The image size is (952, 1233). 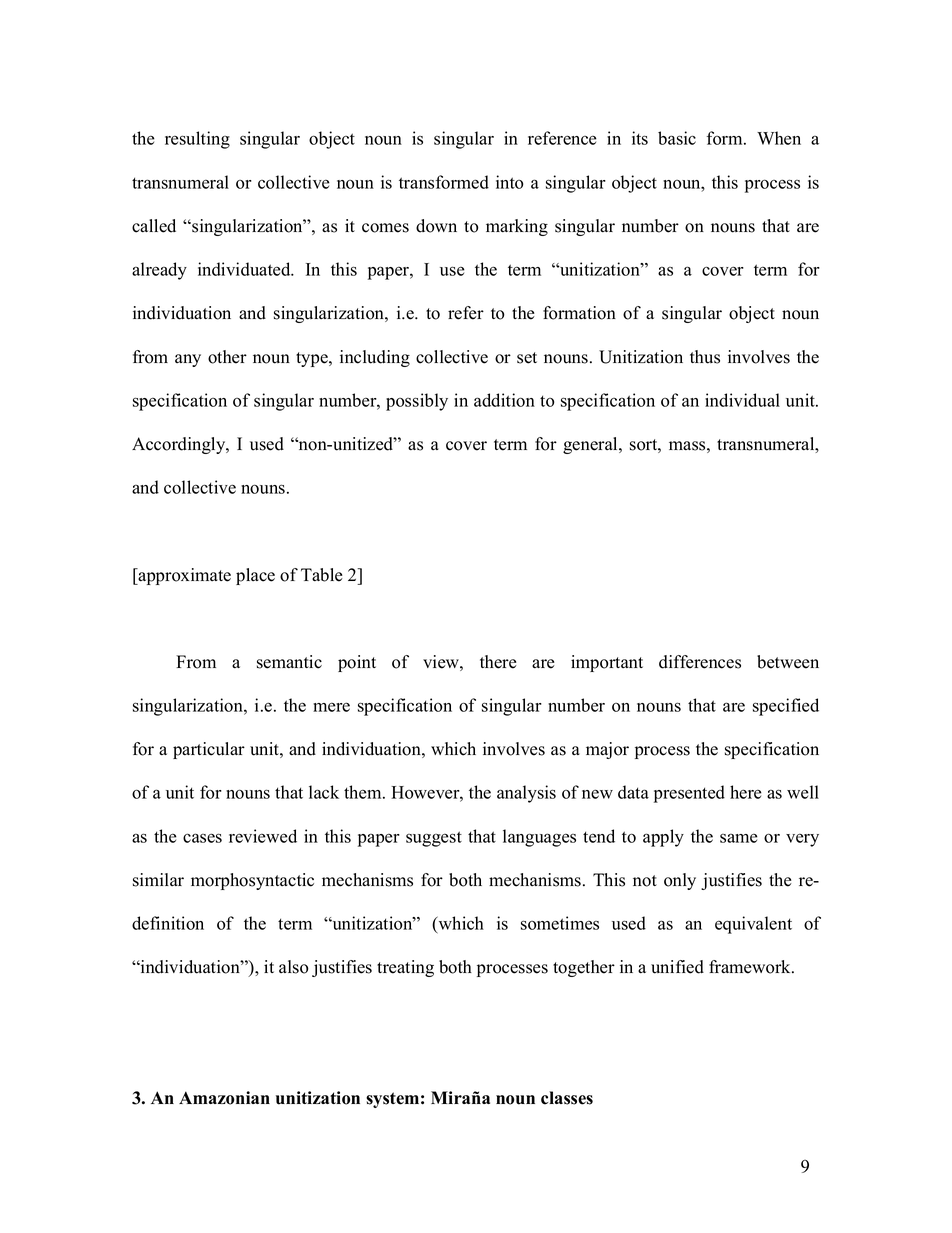 I want to click on point, so click(x=357, y=663).
